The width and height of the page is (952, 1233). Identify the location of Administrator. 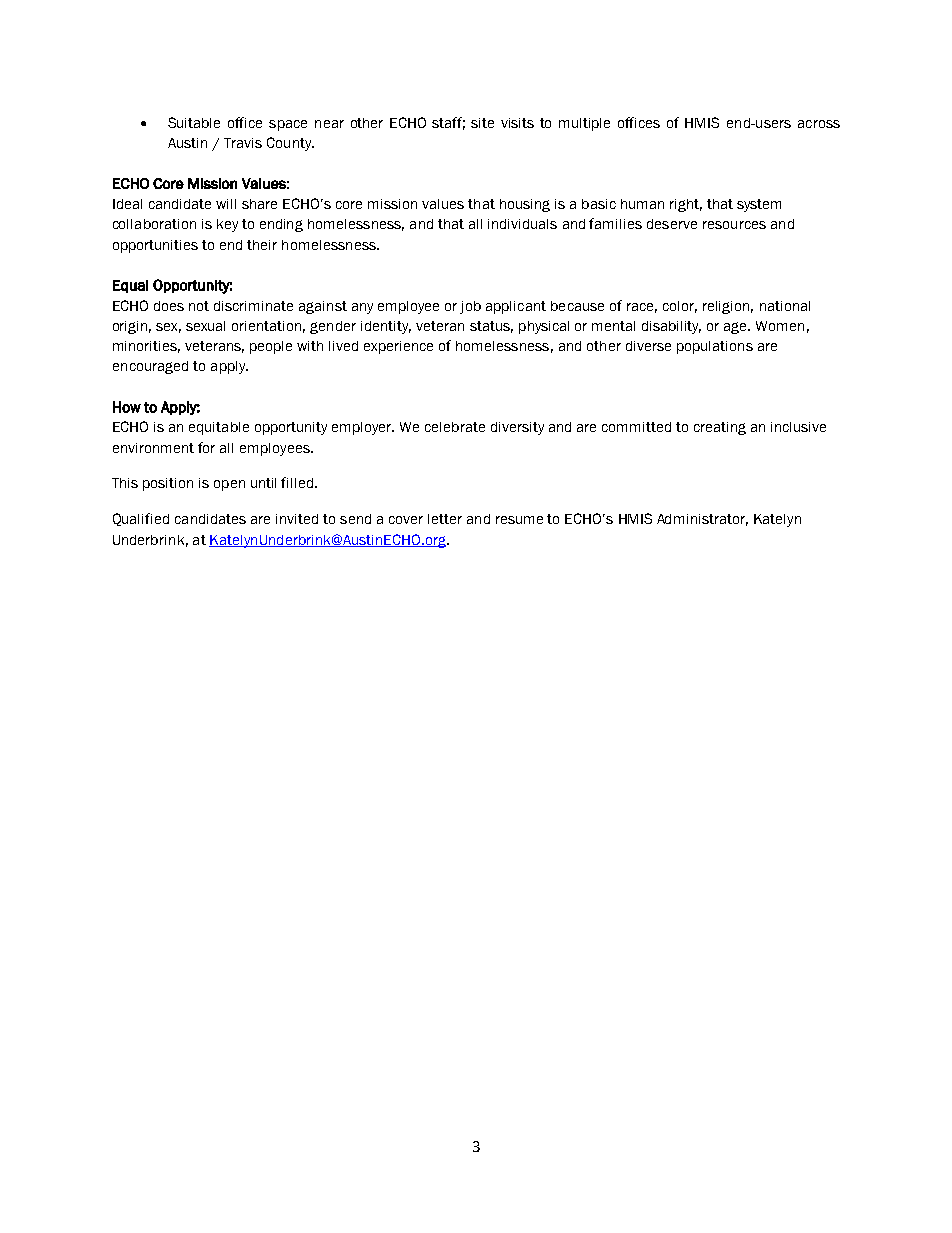
(702, 520).
